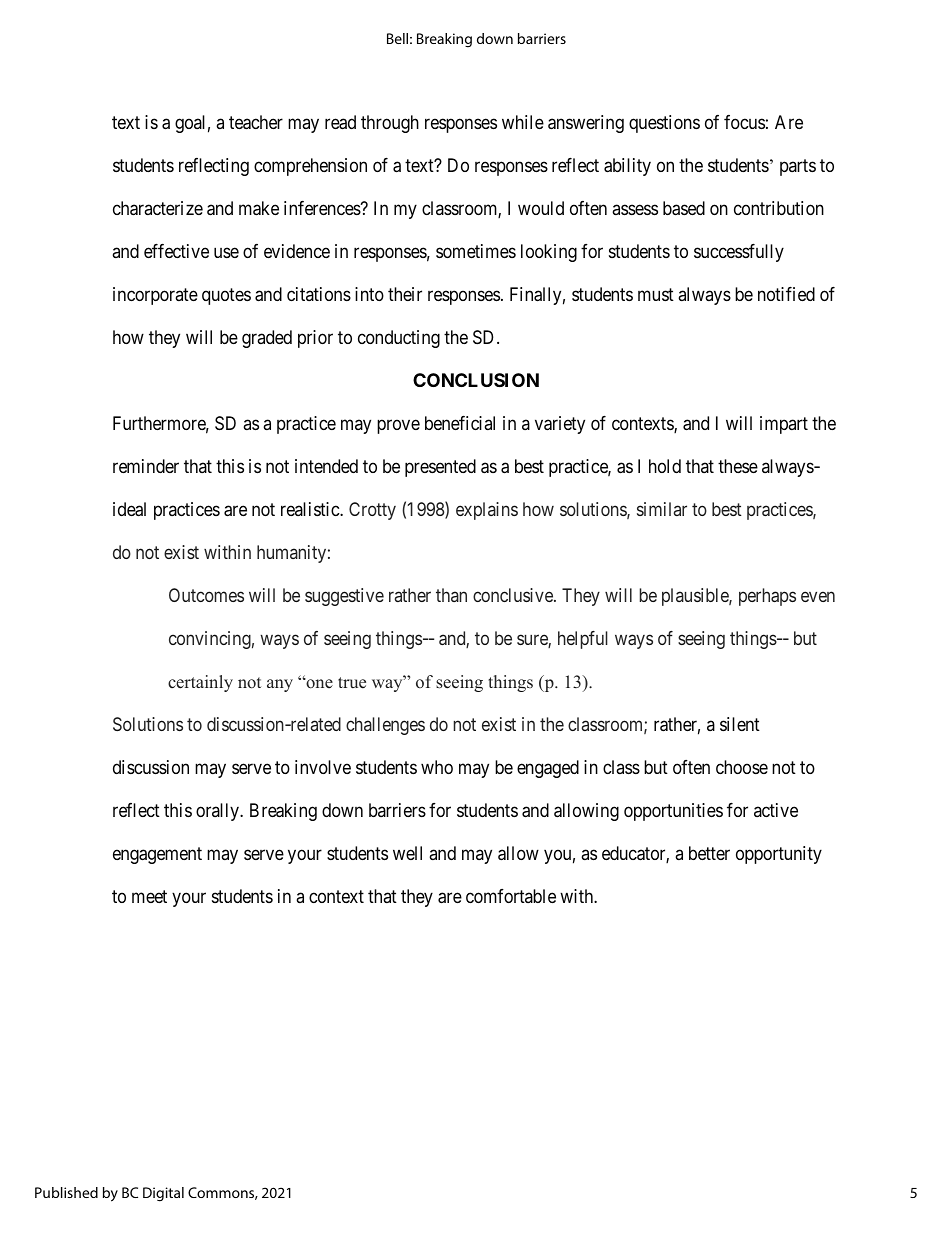  Describe the element at coordinates (66, 1192) in the image. I see `Published` at that location.
